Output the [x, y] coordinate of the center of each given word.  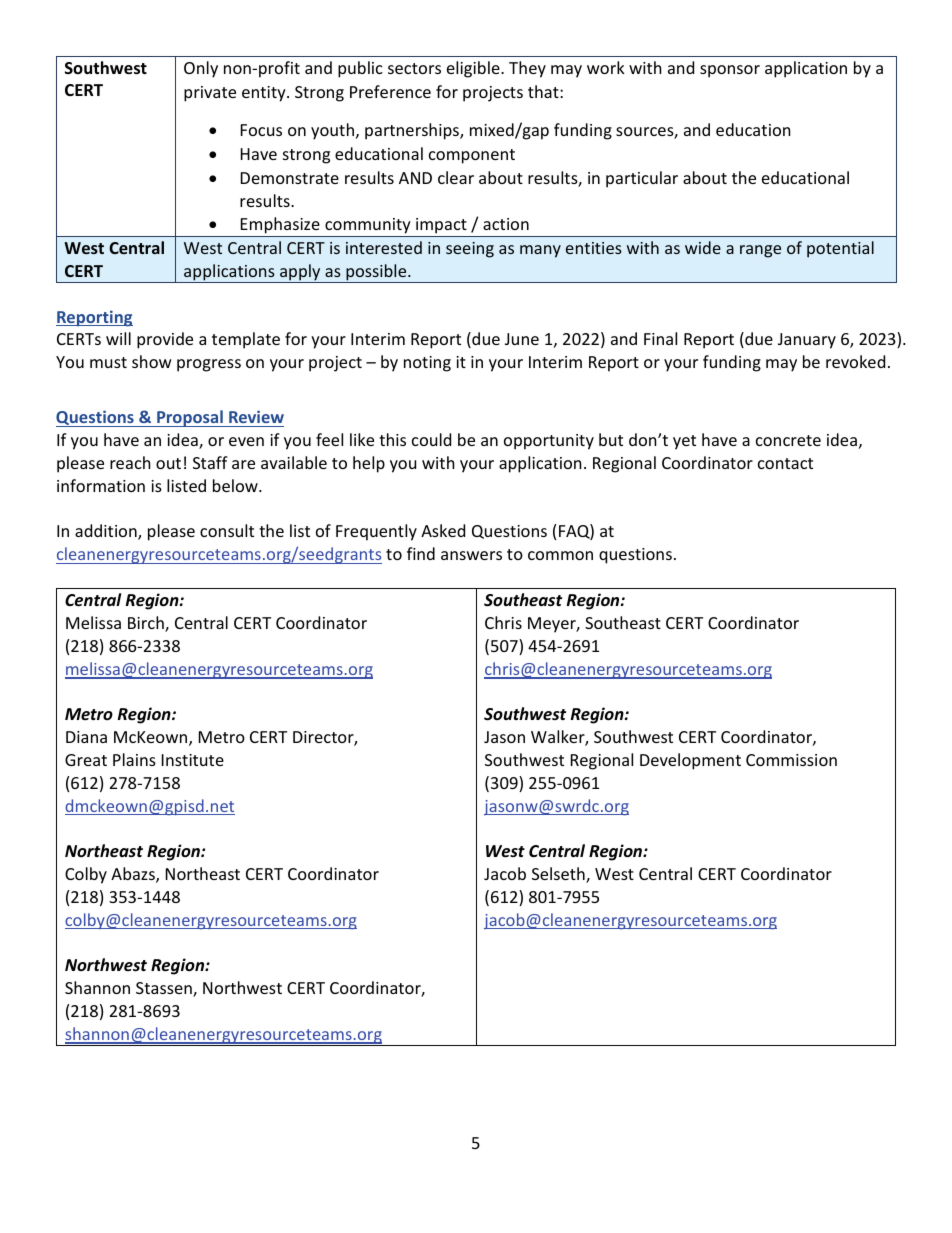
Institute [193, 760]
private [210, 94]
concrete [788, 440]
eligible [474, 69]
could [431, 439]
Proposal [190, 418]
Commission [791, 760]
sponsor [730, 71]
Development [690, 761]
